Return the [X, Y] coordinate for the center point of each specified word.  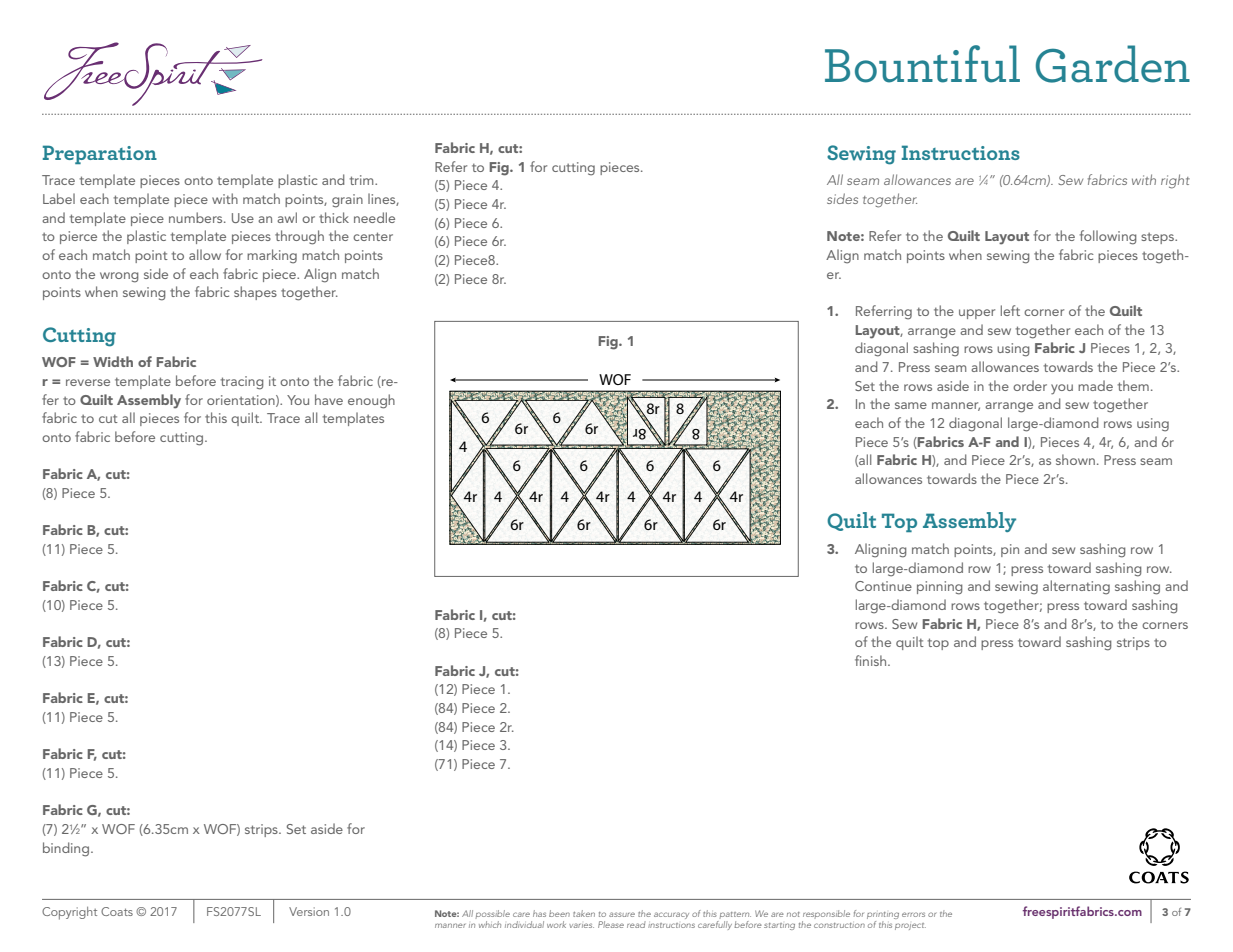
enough [371, 401]
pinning [940, 588]
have [329, 399]
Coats [117, 911]
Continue [883, 586]
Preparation [100, 154]
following [1108, 237]
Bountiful [922, 64]
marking [272, 256]
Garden [1113, 64]
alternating [1076, 587]
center [373, 236]
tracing [242, 383]
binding [67, 849]
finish [872, 660]
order [1030, 385]
